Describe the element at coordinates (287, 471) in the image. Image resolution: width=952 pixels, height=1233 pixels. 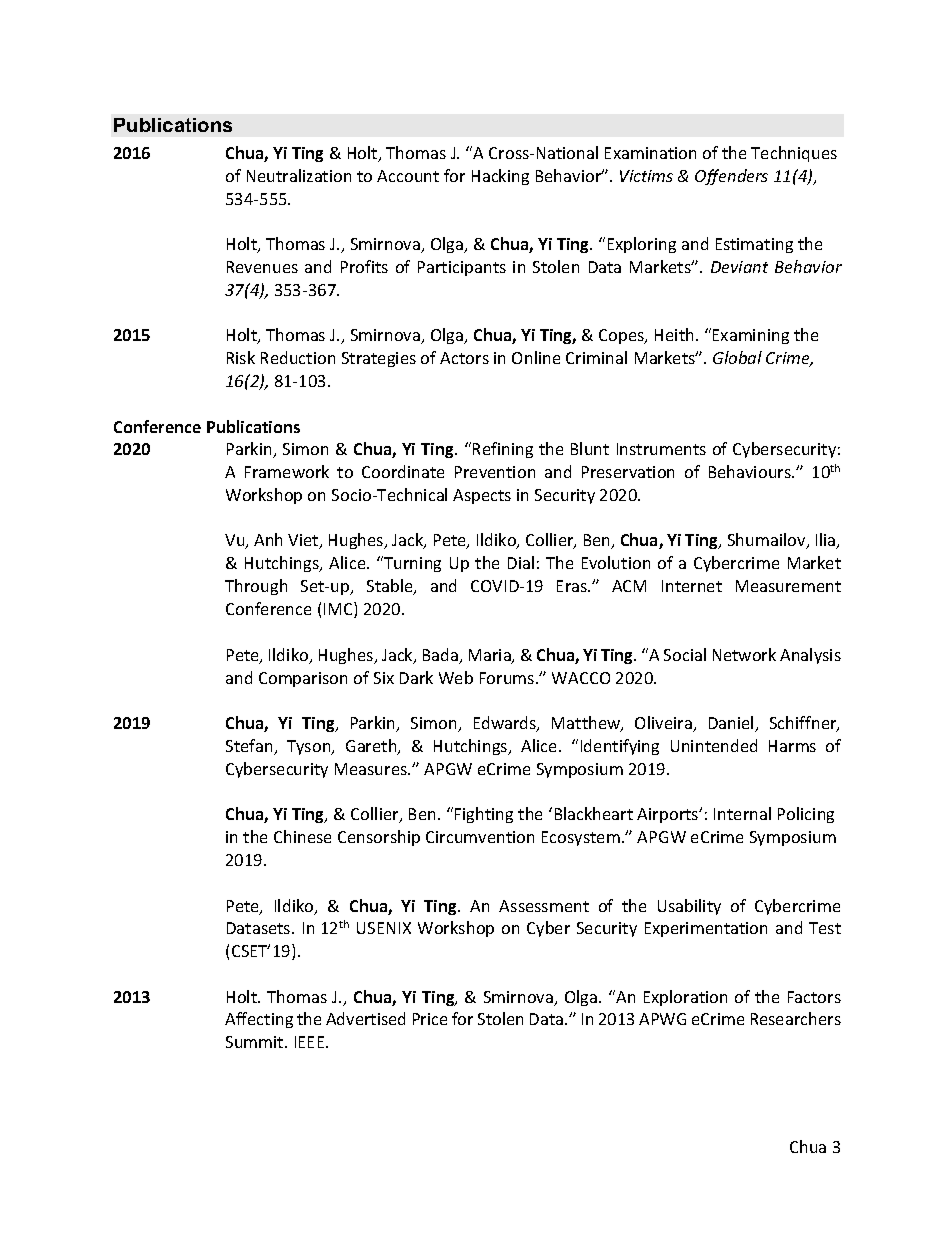
I see `Framework` at that location.
